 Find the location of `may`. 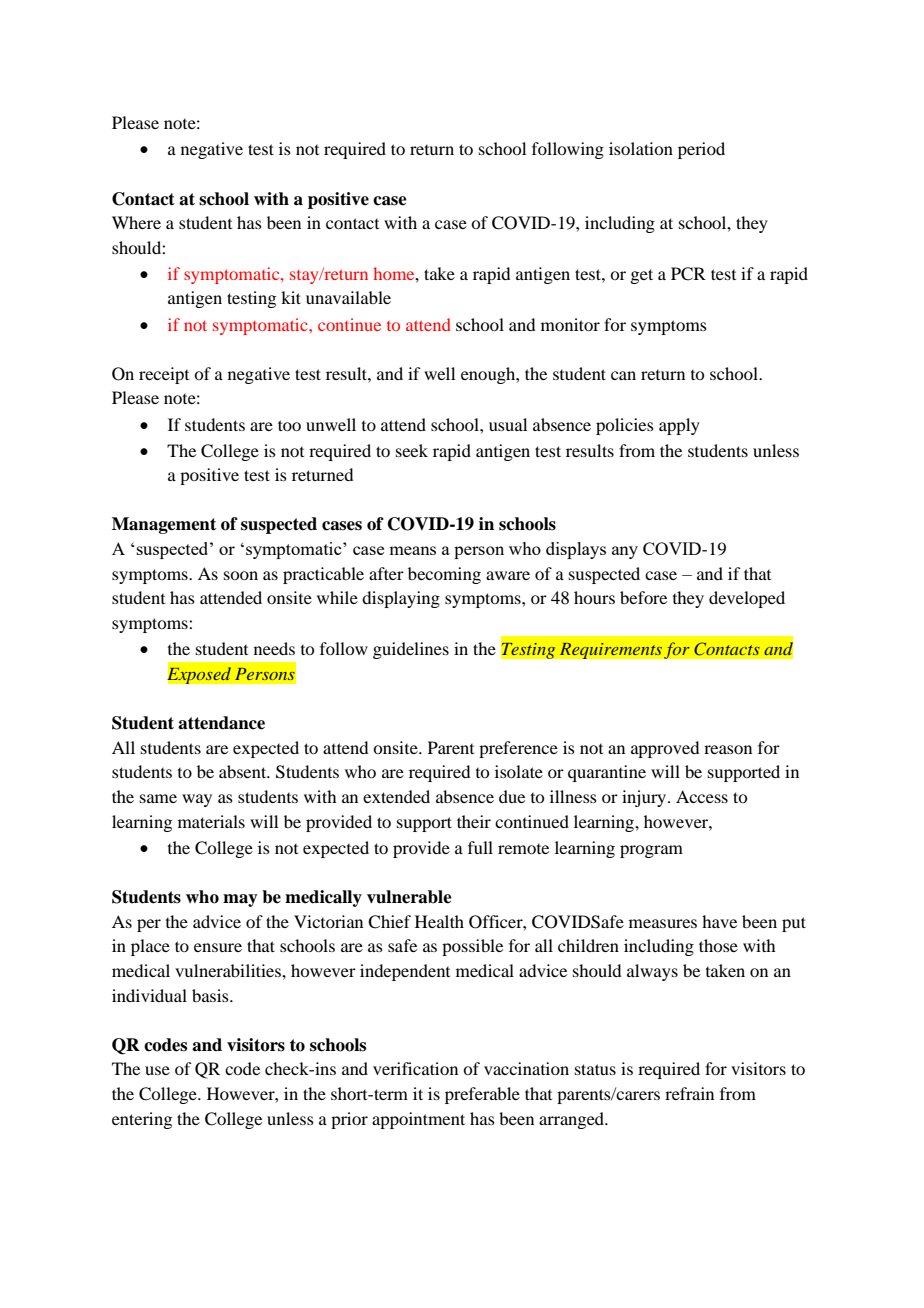

may is located at coordinates (240, 900).
